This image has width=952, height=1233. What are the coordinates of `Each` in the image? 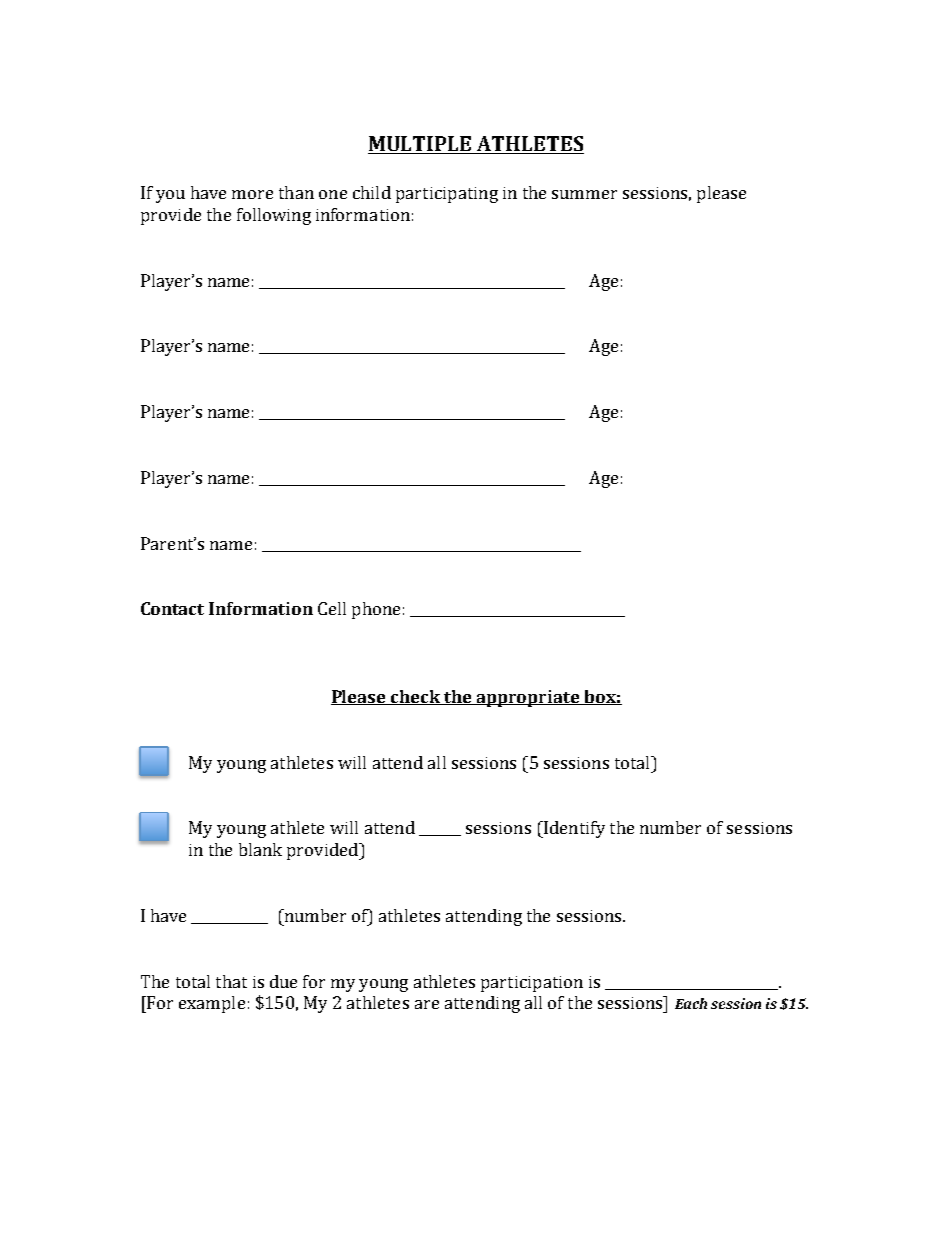 It's located at (691, 1003).
